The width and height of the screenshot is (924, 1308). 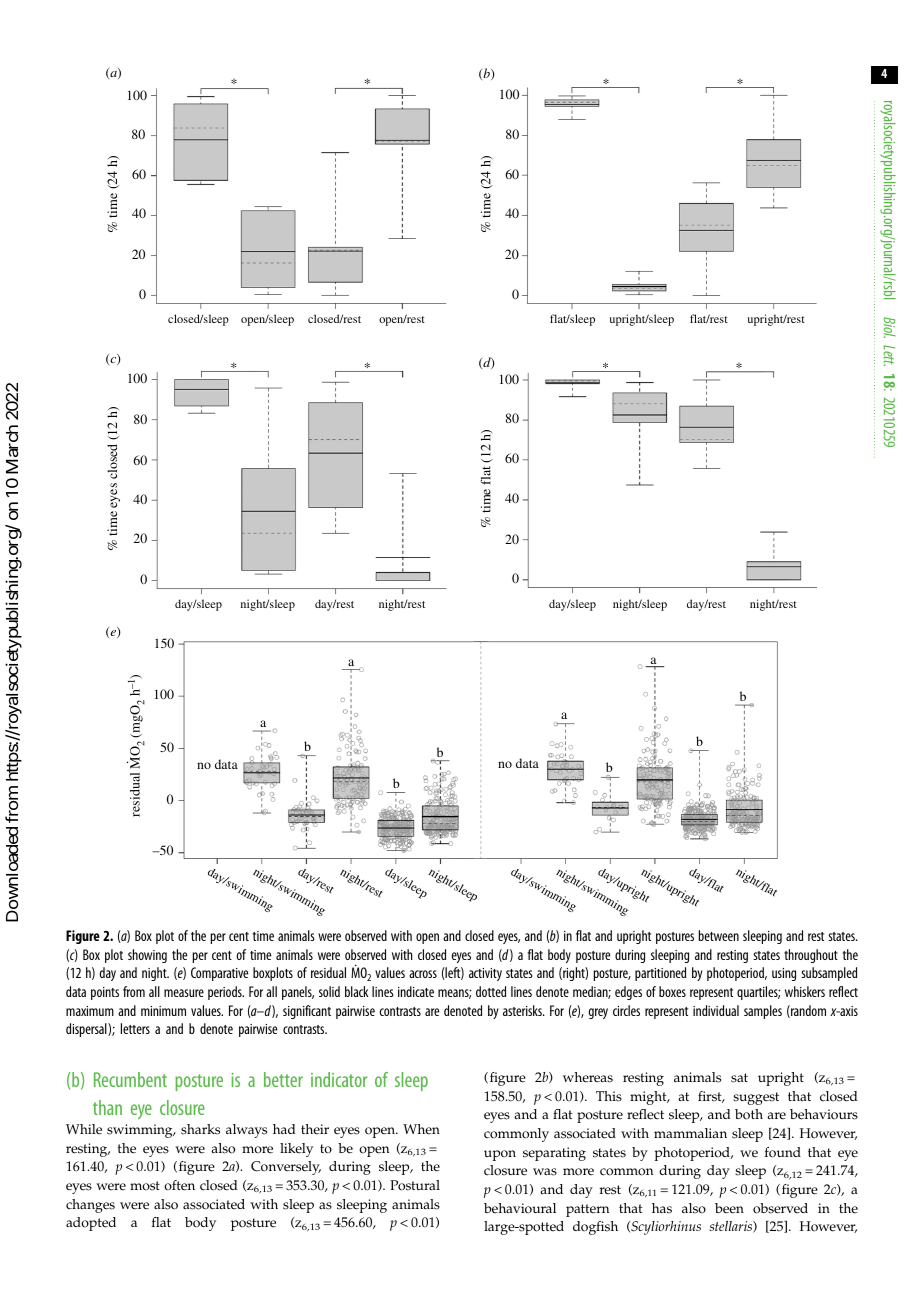 What do you see at coordinates (339, 1079) in the screenshot?
I see `indicator` at bounding box center [339, 1079].
